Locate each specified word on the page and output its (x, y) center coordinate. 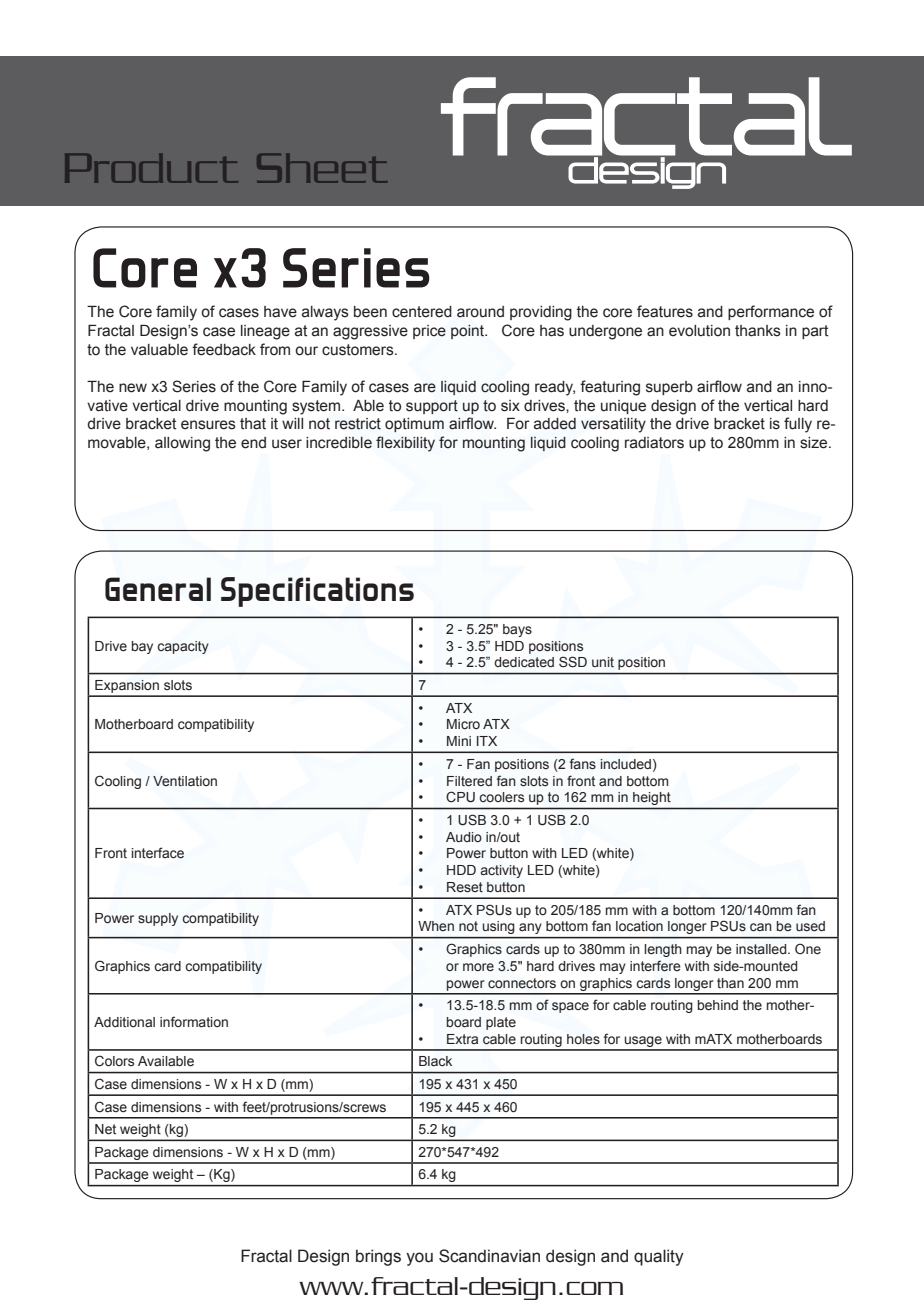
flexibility (405, 444)
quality (659, 1257)
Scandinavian (489, 1256)
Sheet (322, 168)
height (652, 798)
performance (771, 312)
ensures (208, 425)
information (194, 1021)
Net (105, 1129)
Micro (463, 724)
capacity (183, 647)
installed (762, 949)
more (478, 967)
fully (798, 425)
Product (151, 168)
